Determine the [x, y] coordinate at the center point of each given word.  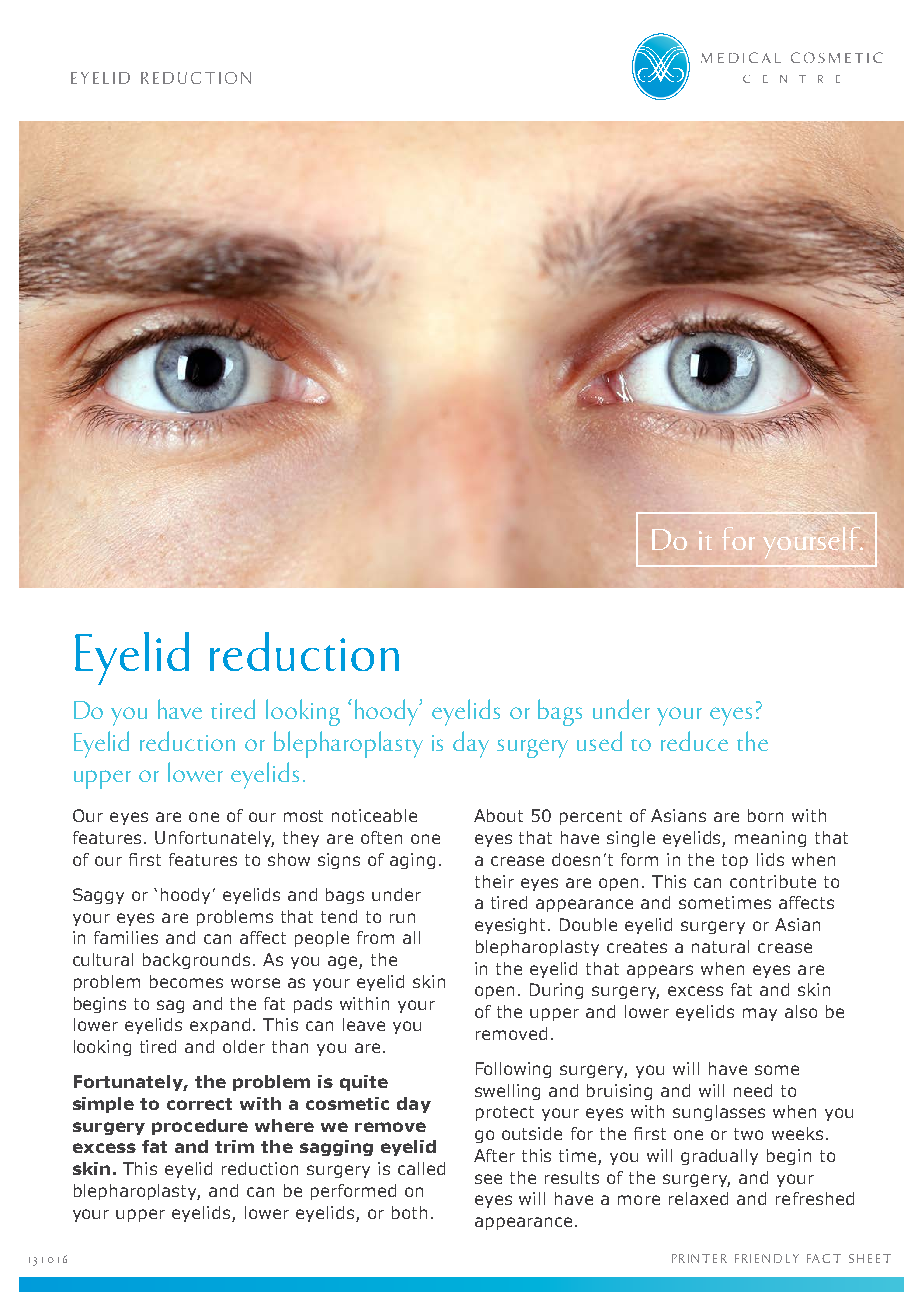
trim [234, 1146]
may [760, 1014]
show [289, 859]
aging [412, 861]
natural [720, 946]
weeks [797, 1133]
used [599, 741]
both [409, 1212]
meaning [770, 839]
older [244, 1046]
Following [513, 1070]
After [494, 1155]
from [375, 937]
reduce [694, 741]
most [303, 816]
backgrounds [196, 961]
